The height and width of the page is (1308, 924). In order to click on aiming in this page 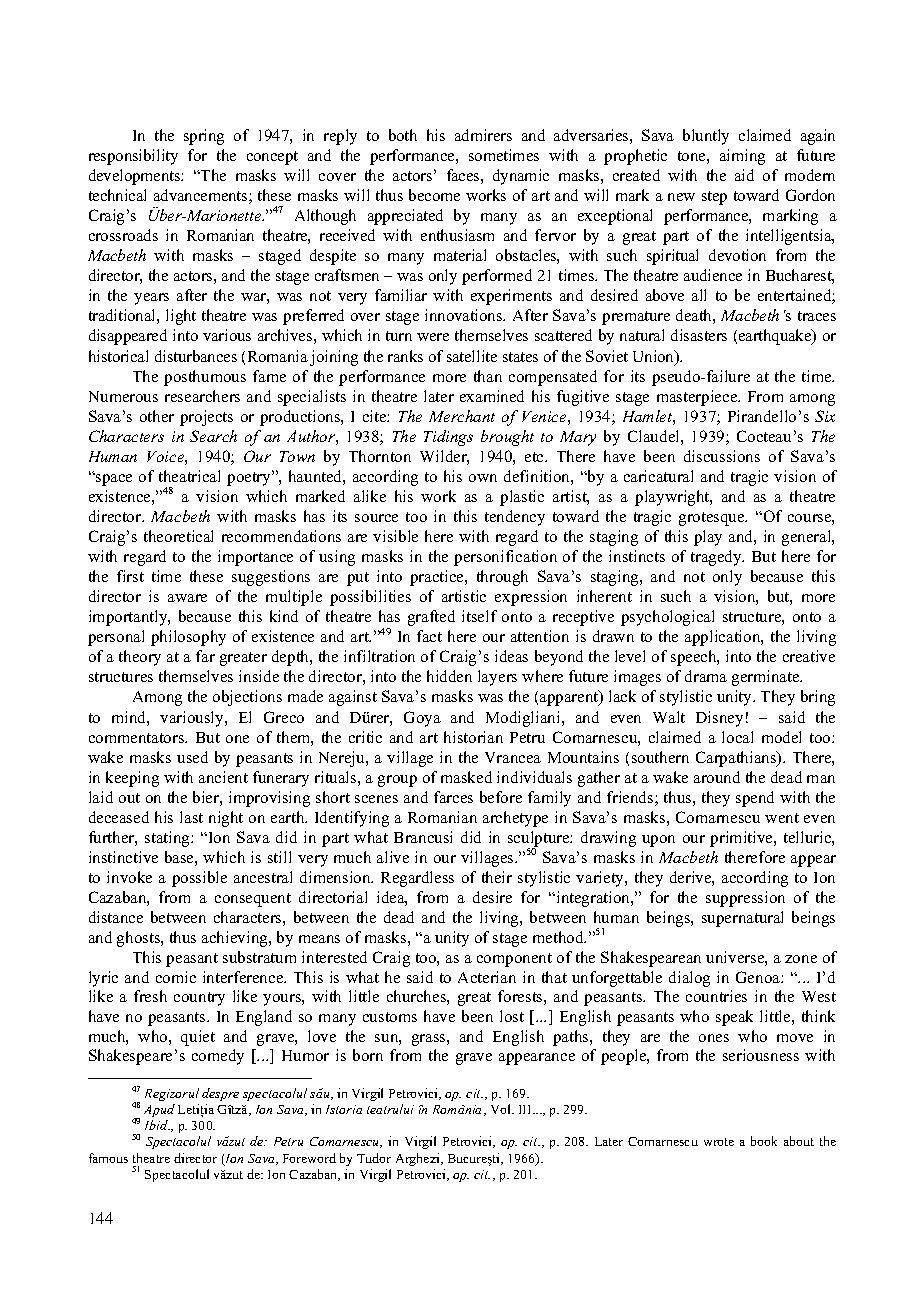, I will do `click(742, 157)`.
